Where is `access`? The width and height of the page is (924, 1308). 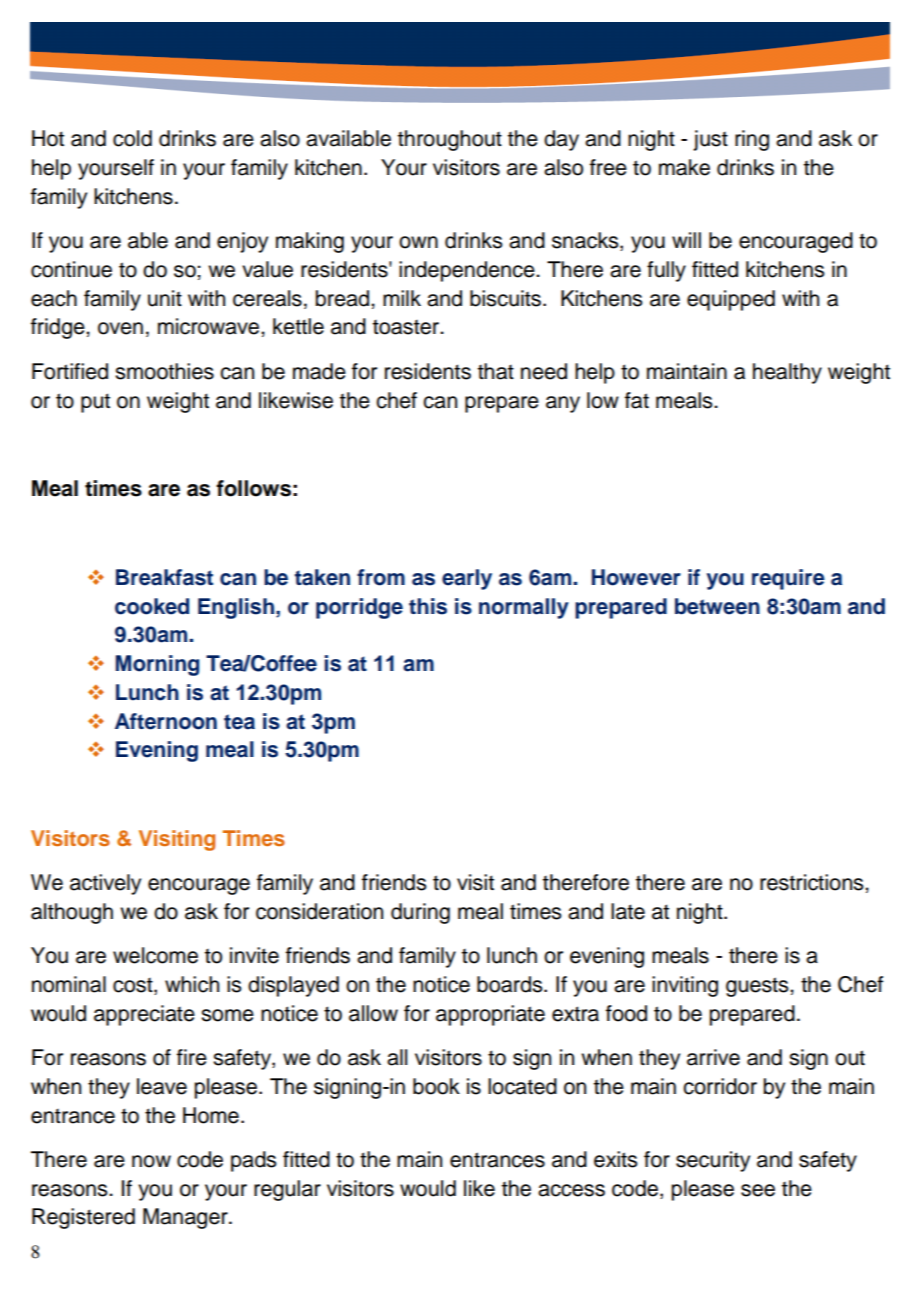
access is located at coordinates (571, 1190).
